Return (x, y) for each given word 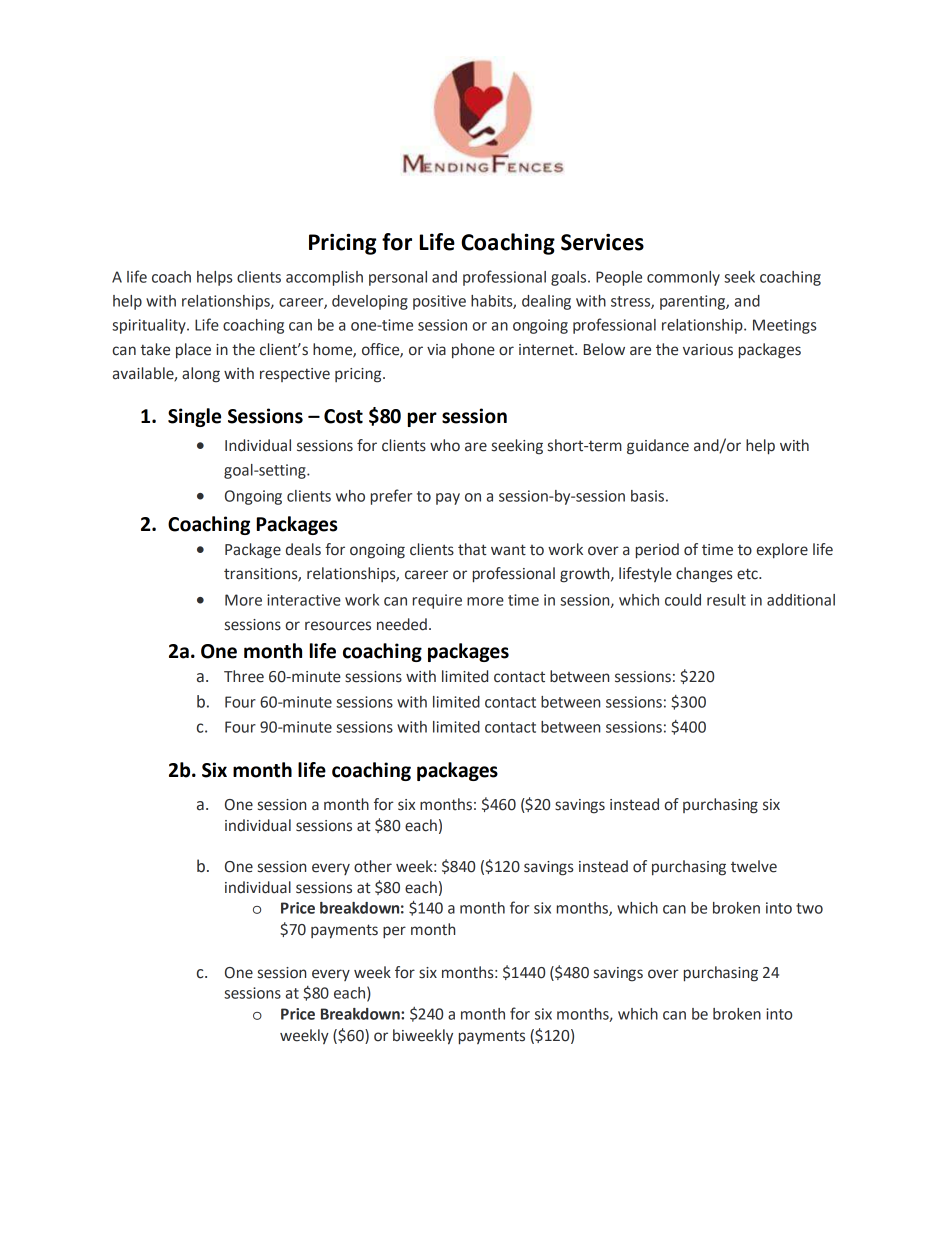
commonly (683, 278)
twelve (754, 866)
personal (398, 278)
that (472, 549)
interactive (304, 600)
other (373, 866)
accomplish (324, 278)
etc (748, 574)
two (809, 908)
